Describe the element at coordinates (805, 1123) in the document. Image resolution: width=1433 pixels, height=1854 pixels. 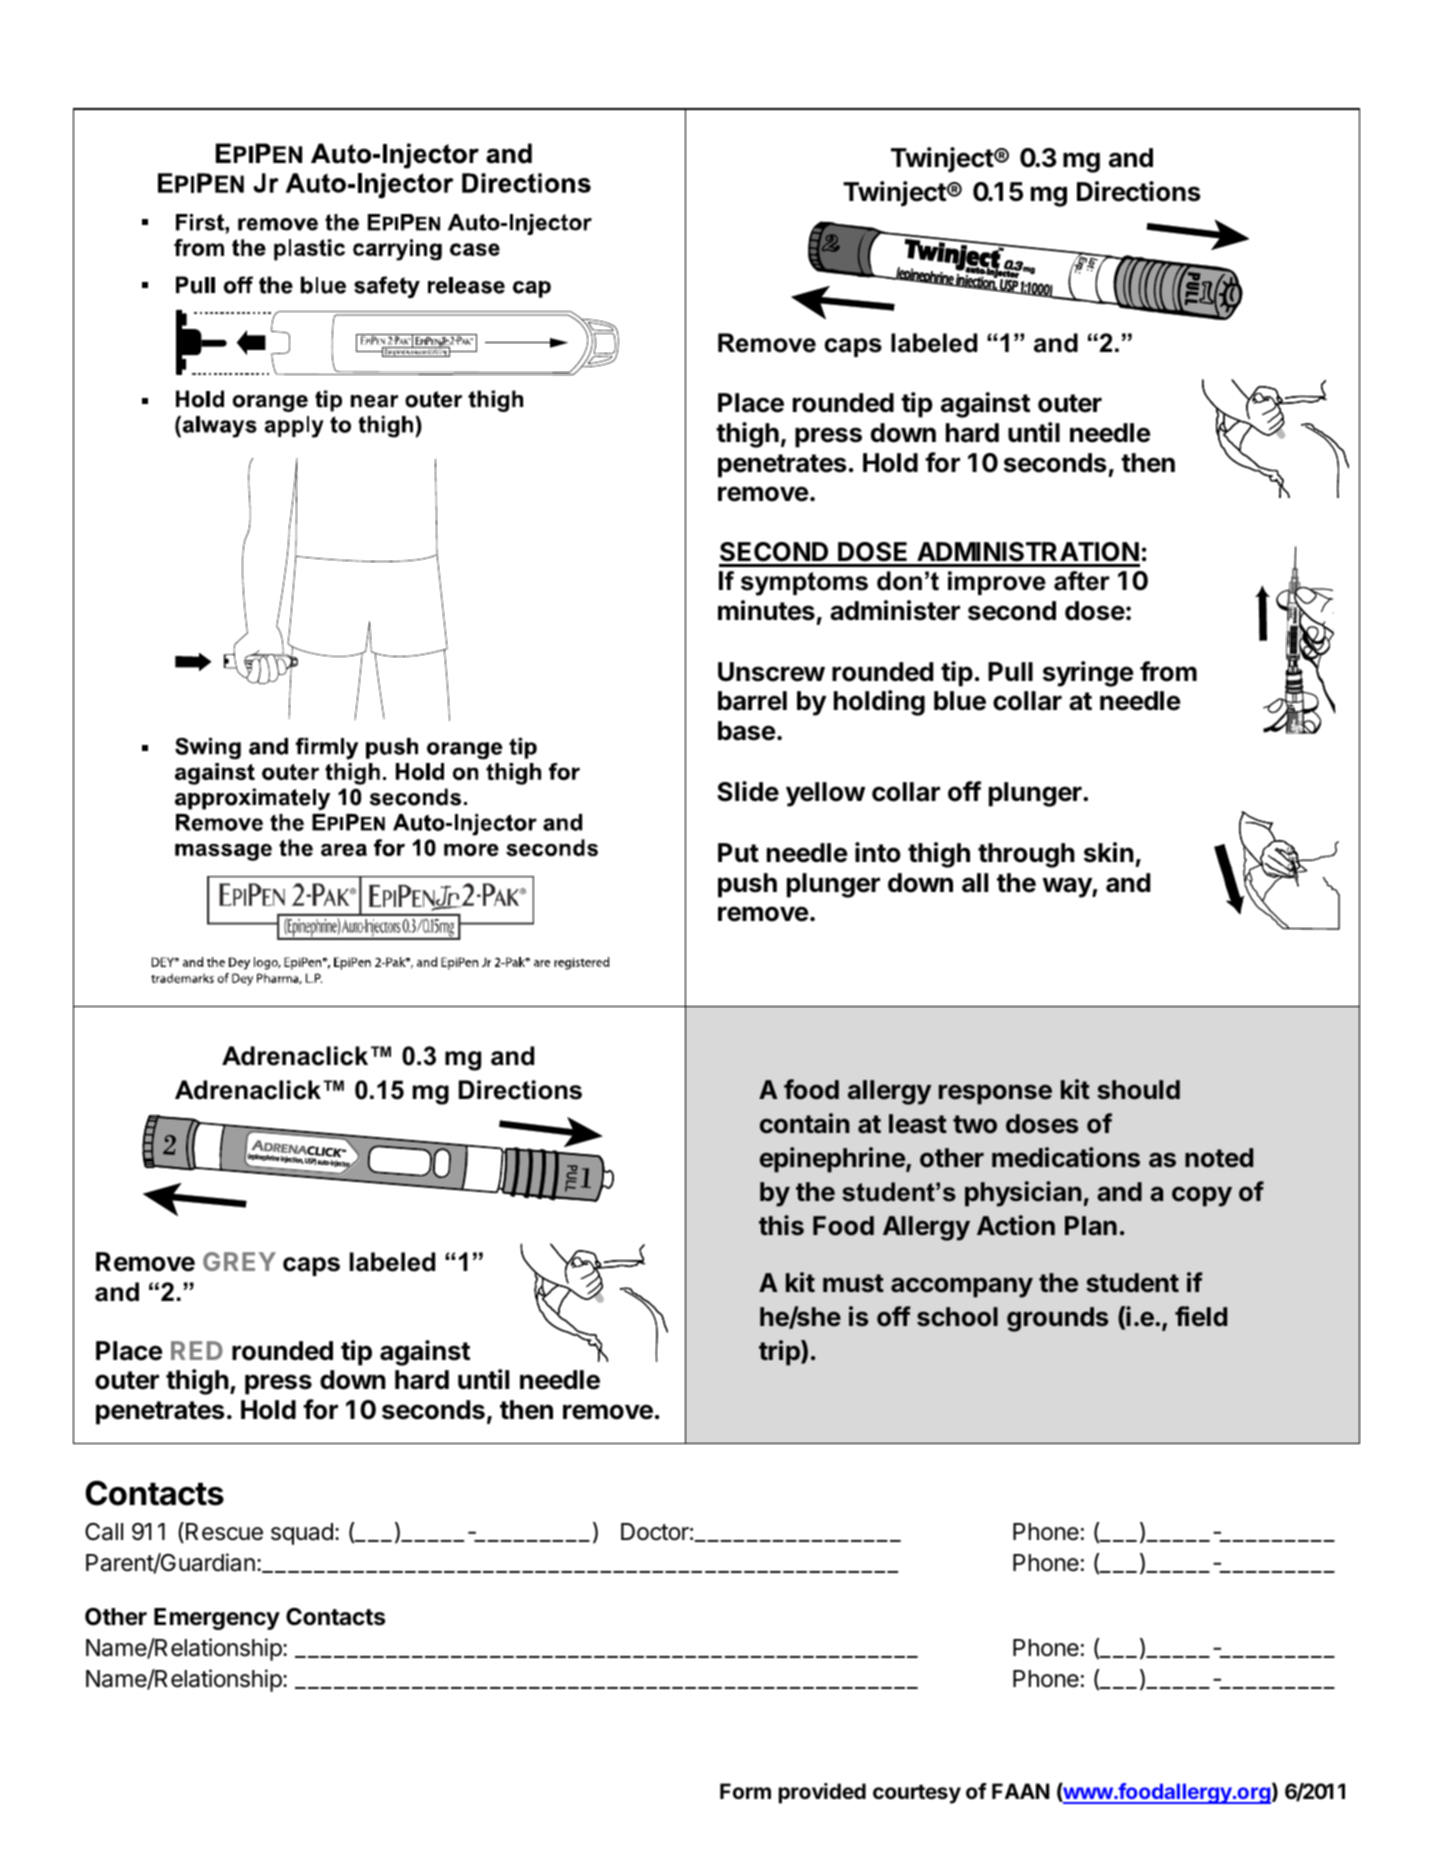
I see `contain` at that location.
